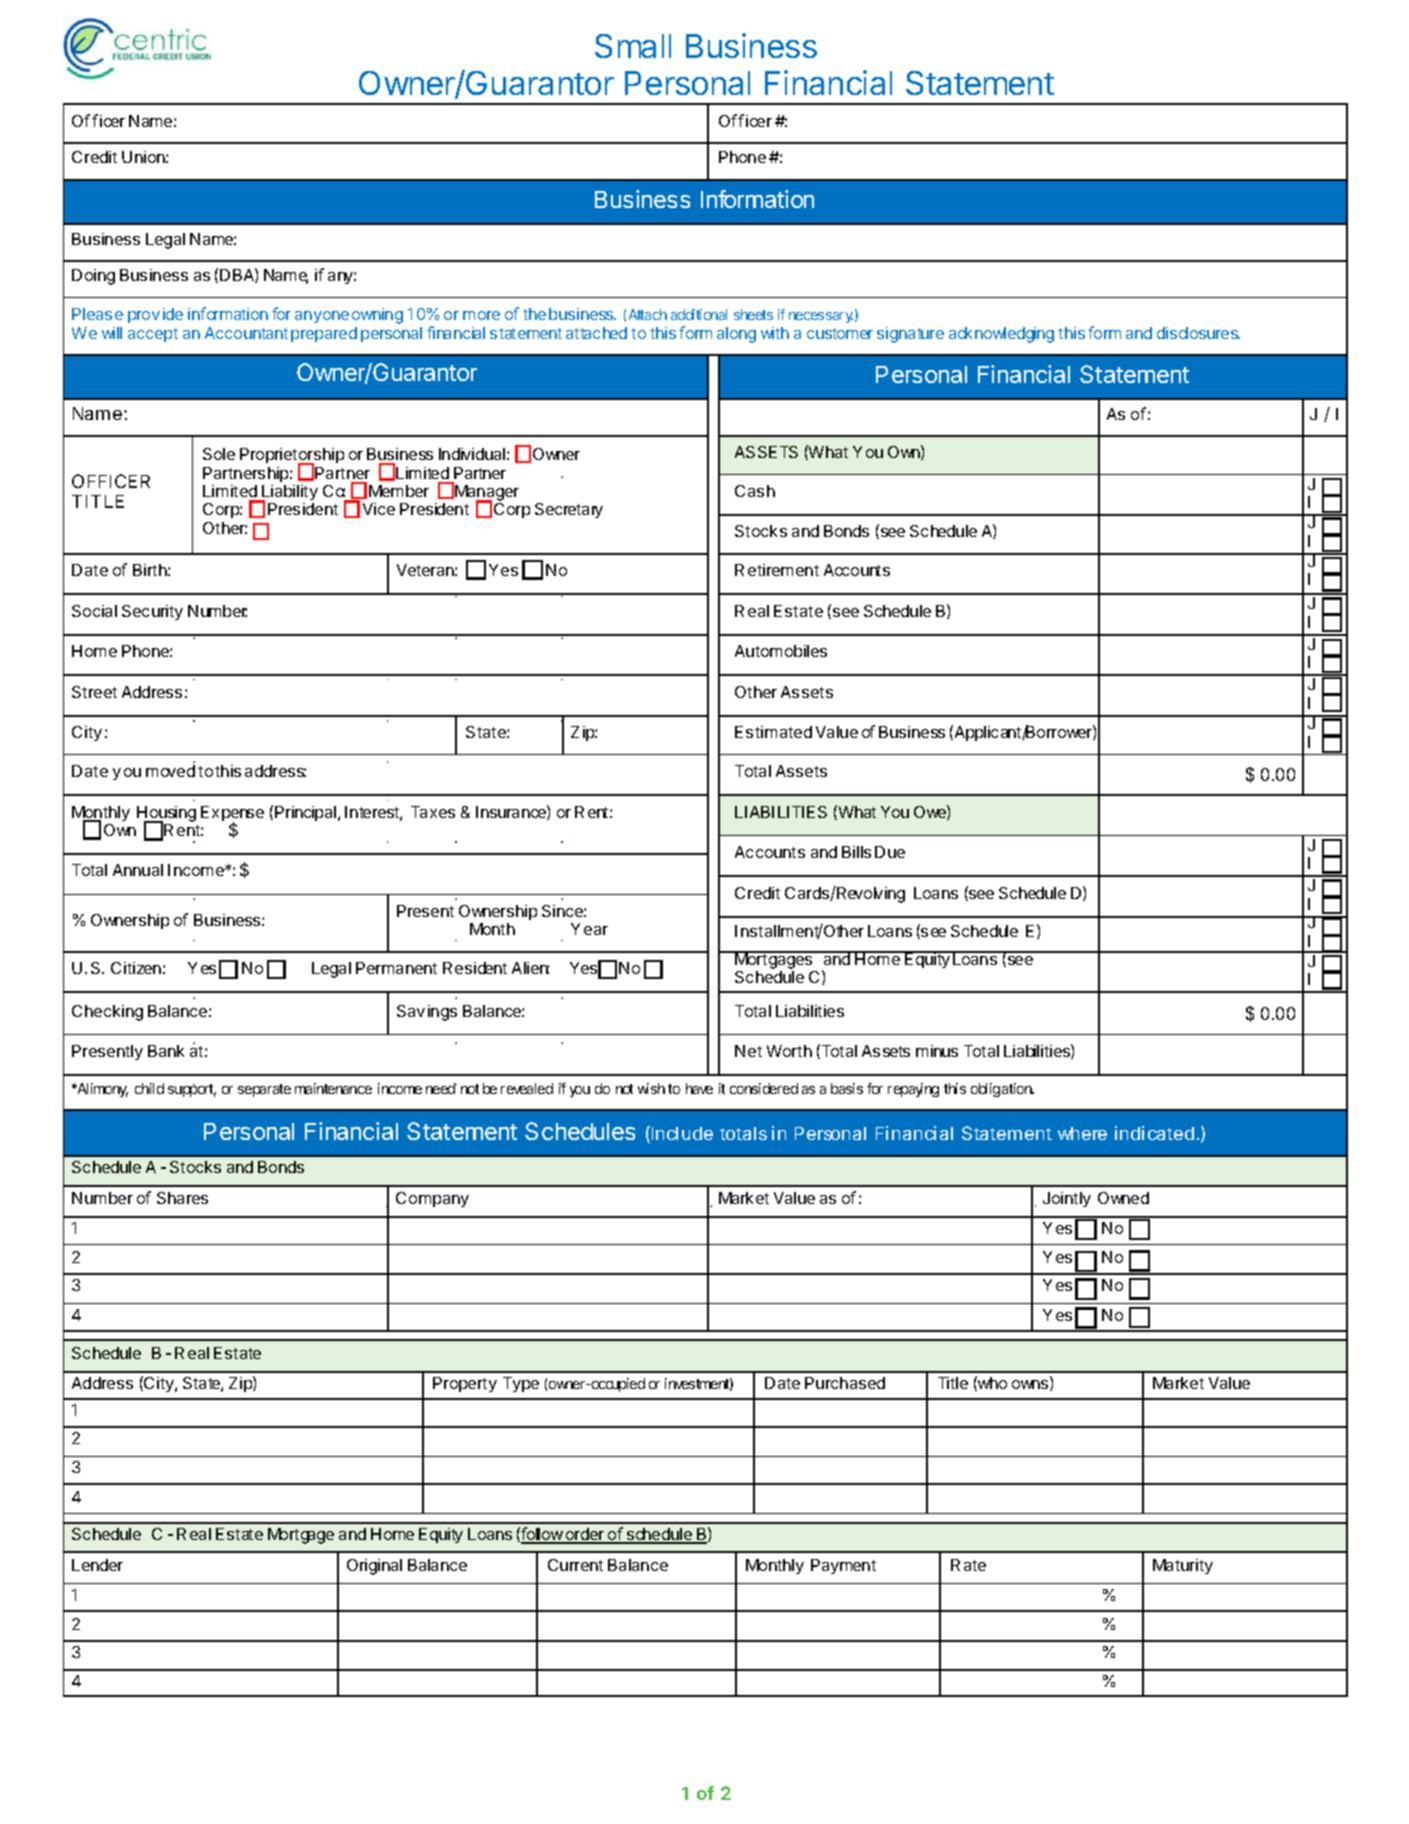 The height and width of the screenshot is (1824, 1409). I want to click on Estimated, so click(773, 732).
